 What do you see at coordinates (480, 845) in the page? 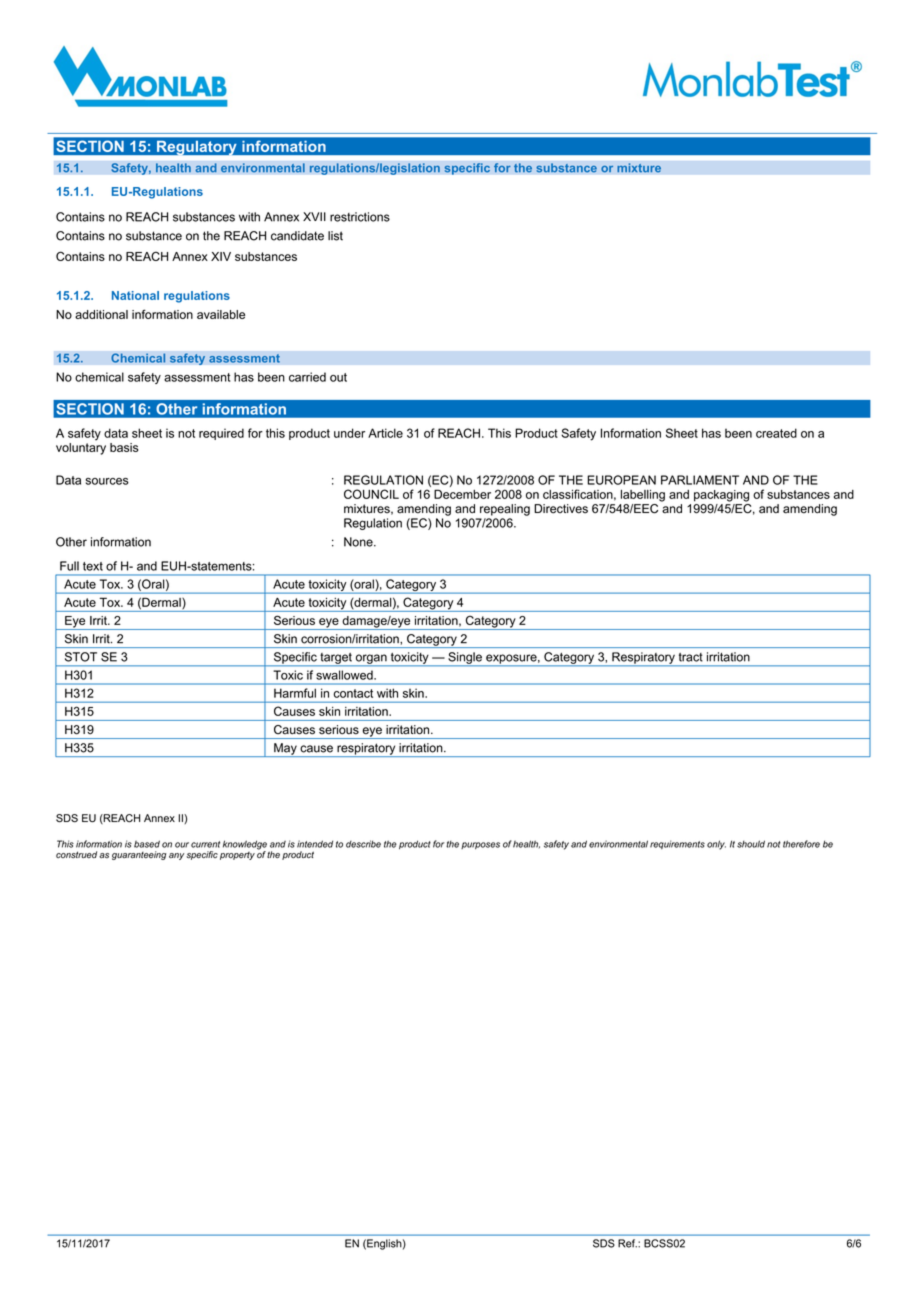
I see `purposes` at bounding box center [480, 845].
